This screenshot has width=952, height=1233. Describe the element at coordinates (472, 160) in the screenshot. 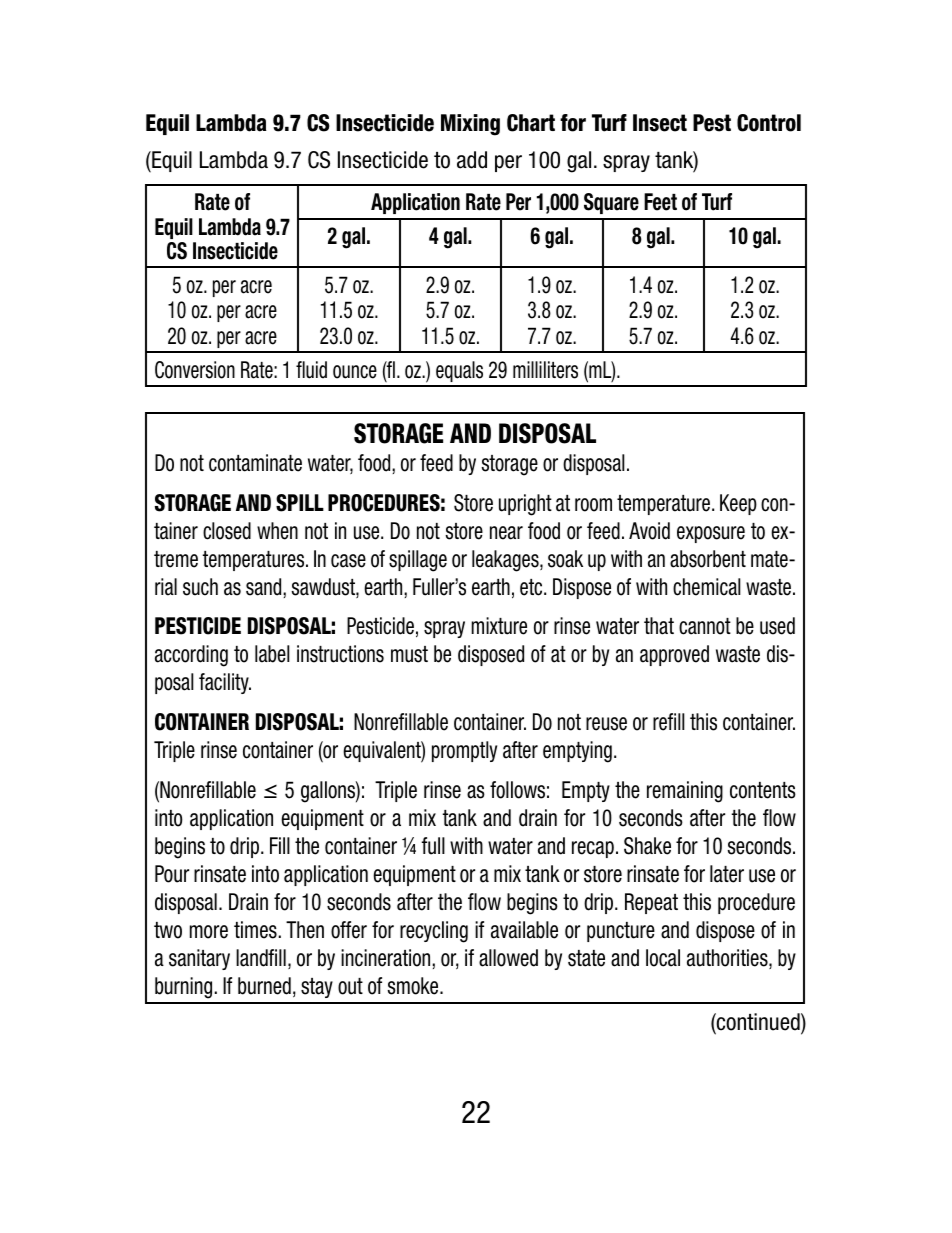

I see `add` at that location.
